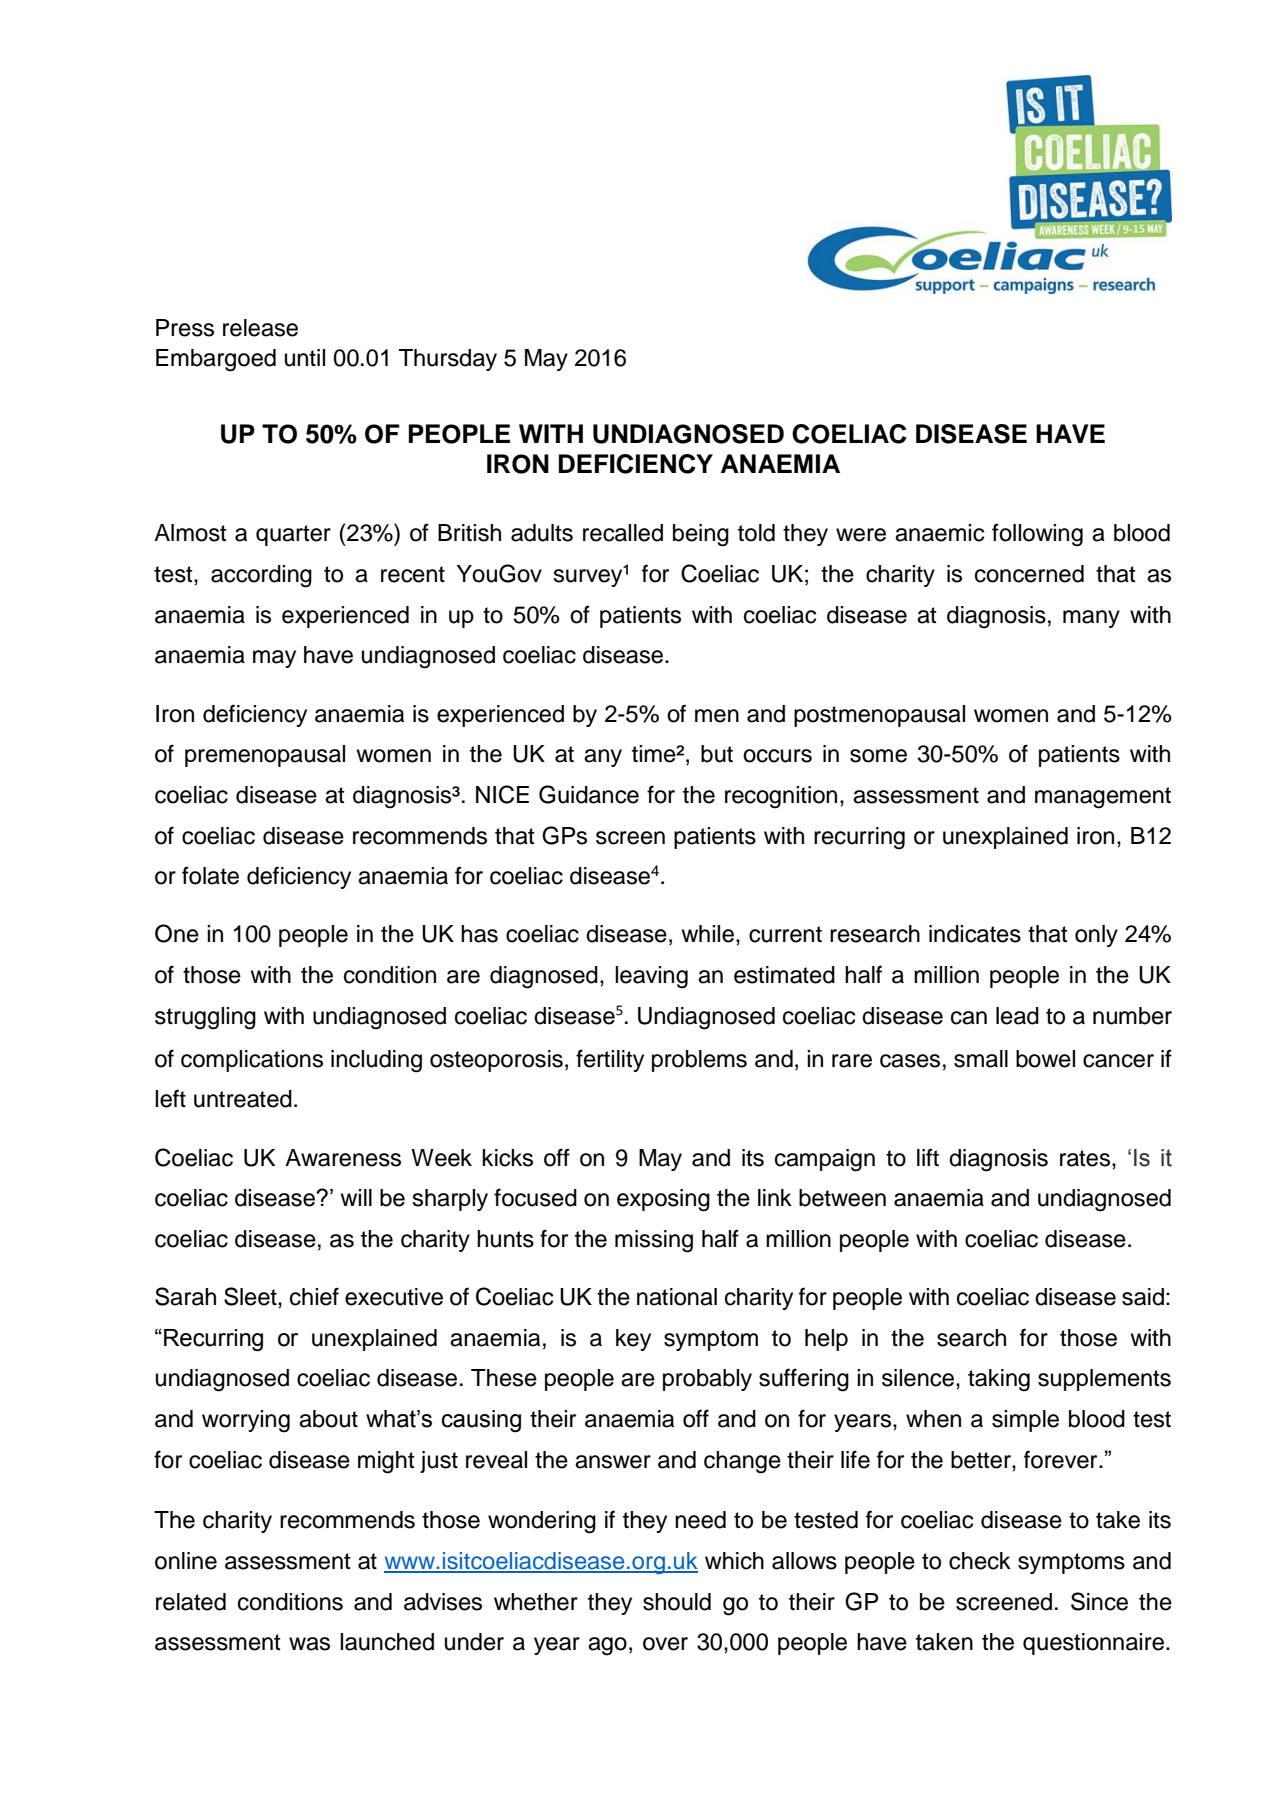 Image resolution: width=1278 pixels, height=1807 pixels. Describe the element at coordinates (677, 1602) in the page. I see `should` at that location.
